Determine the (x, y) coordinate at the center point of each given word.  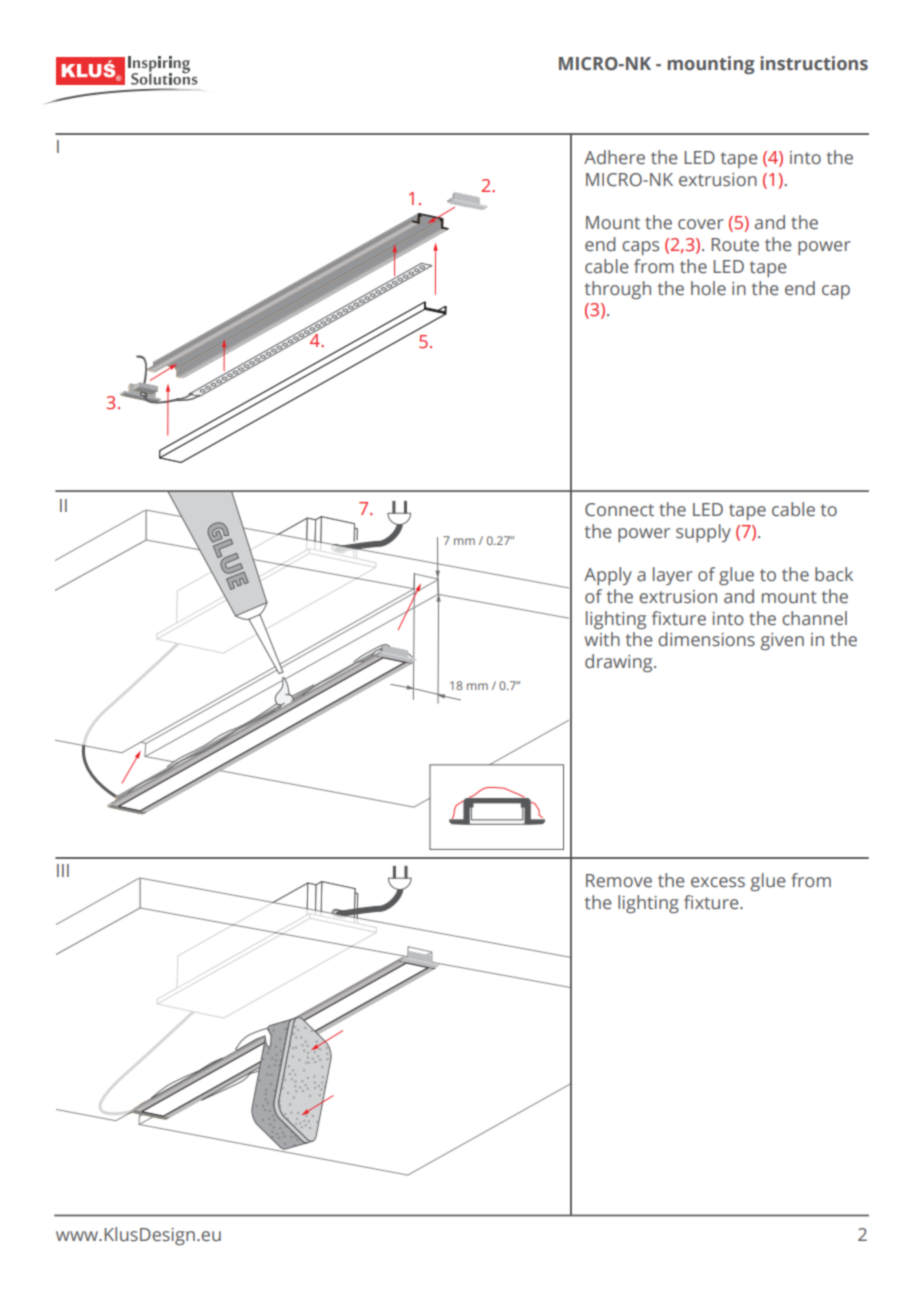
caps (640, 248)
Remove (619, 881)
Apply (608, 576)
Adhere (614, 157)
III (63, 870)
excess (718, 882)
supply (703, 533)
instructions (814, 63)
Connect (619, 510)
